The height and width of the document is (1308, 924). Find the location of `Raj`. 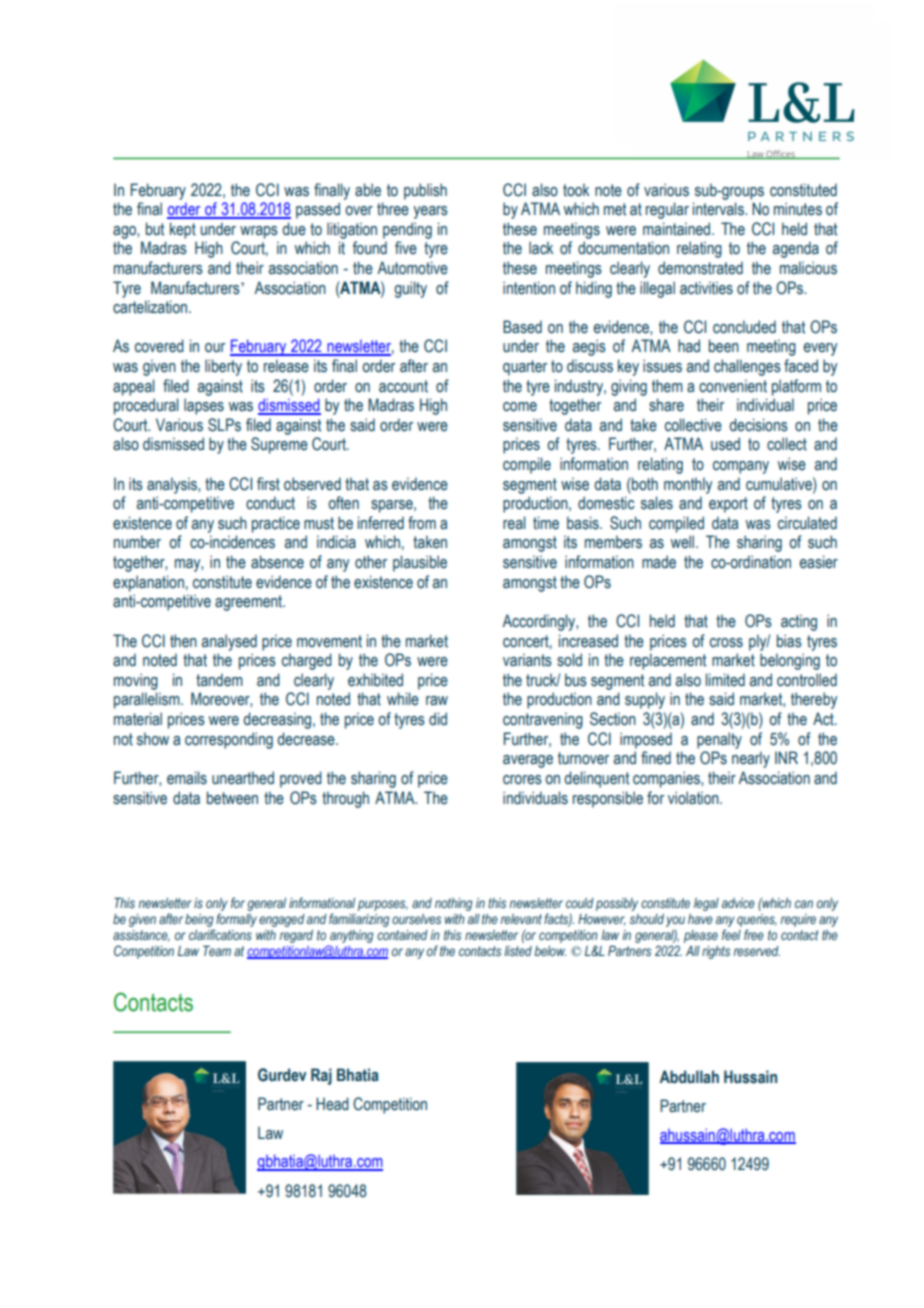

Raj is located at coordinates (321, 1076).
